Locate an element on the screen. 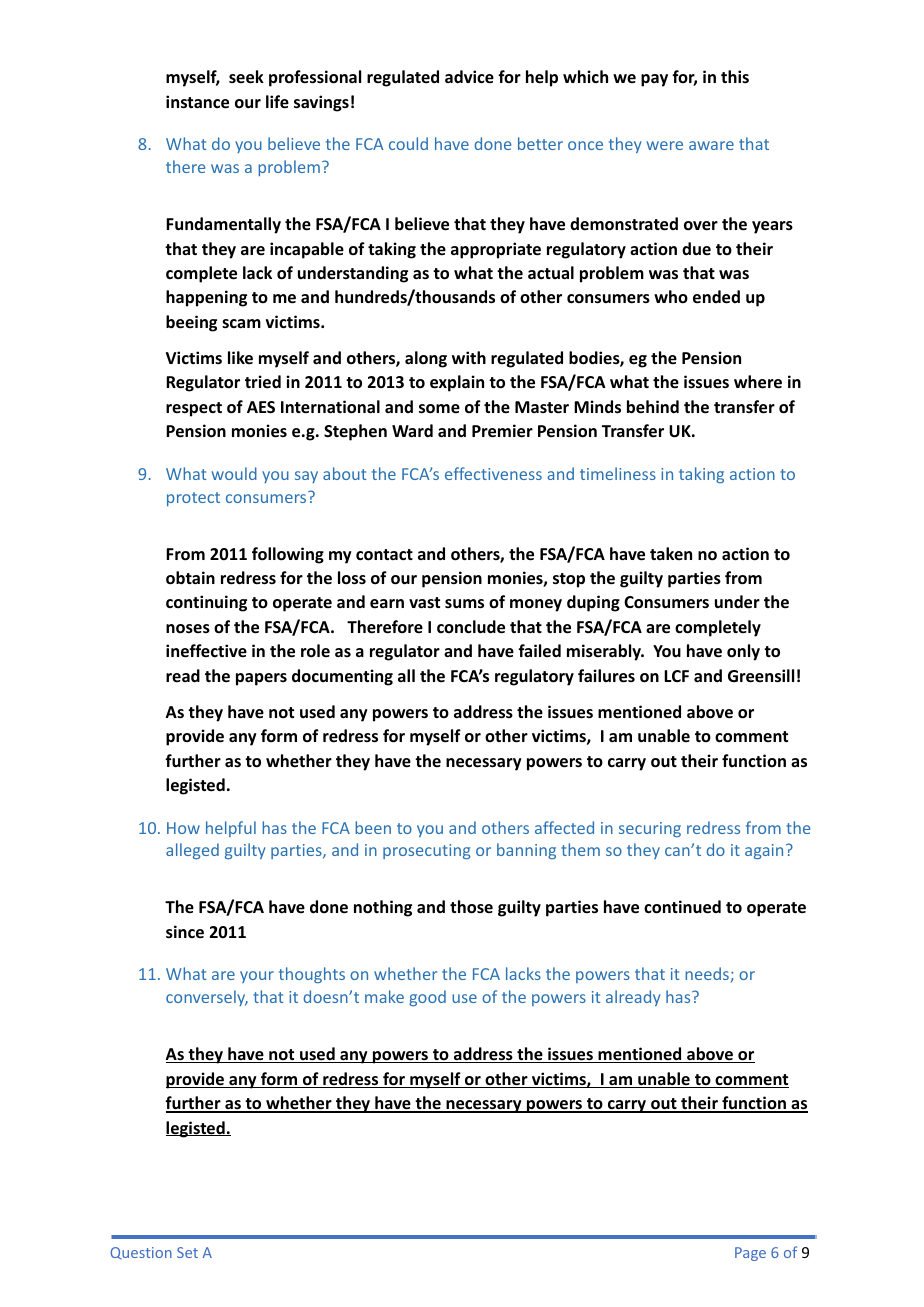 The height and width of the screenshot is (1307, 924). advice is located at coordinates (469, 77).
